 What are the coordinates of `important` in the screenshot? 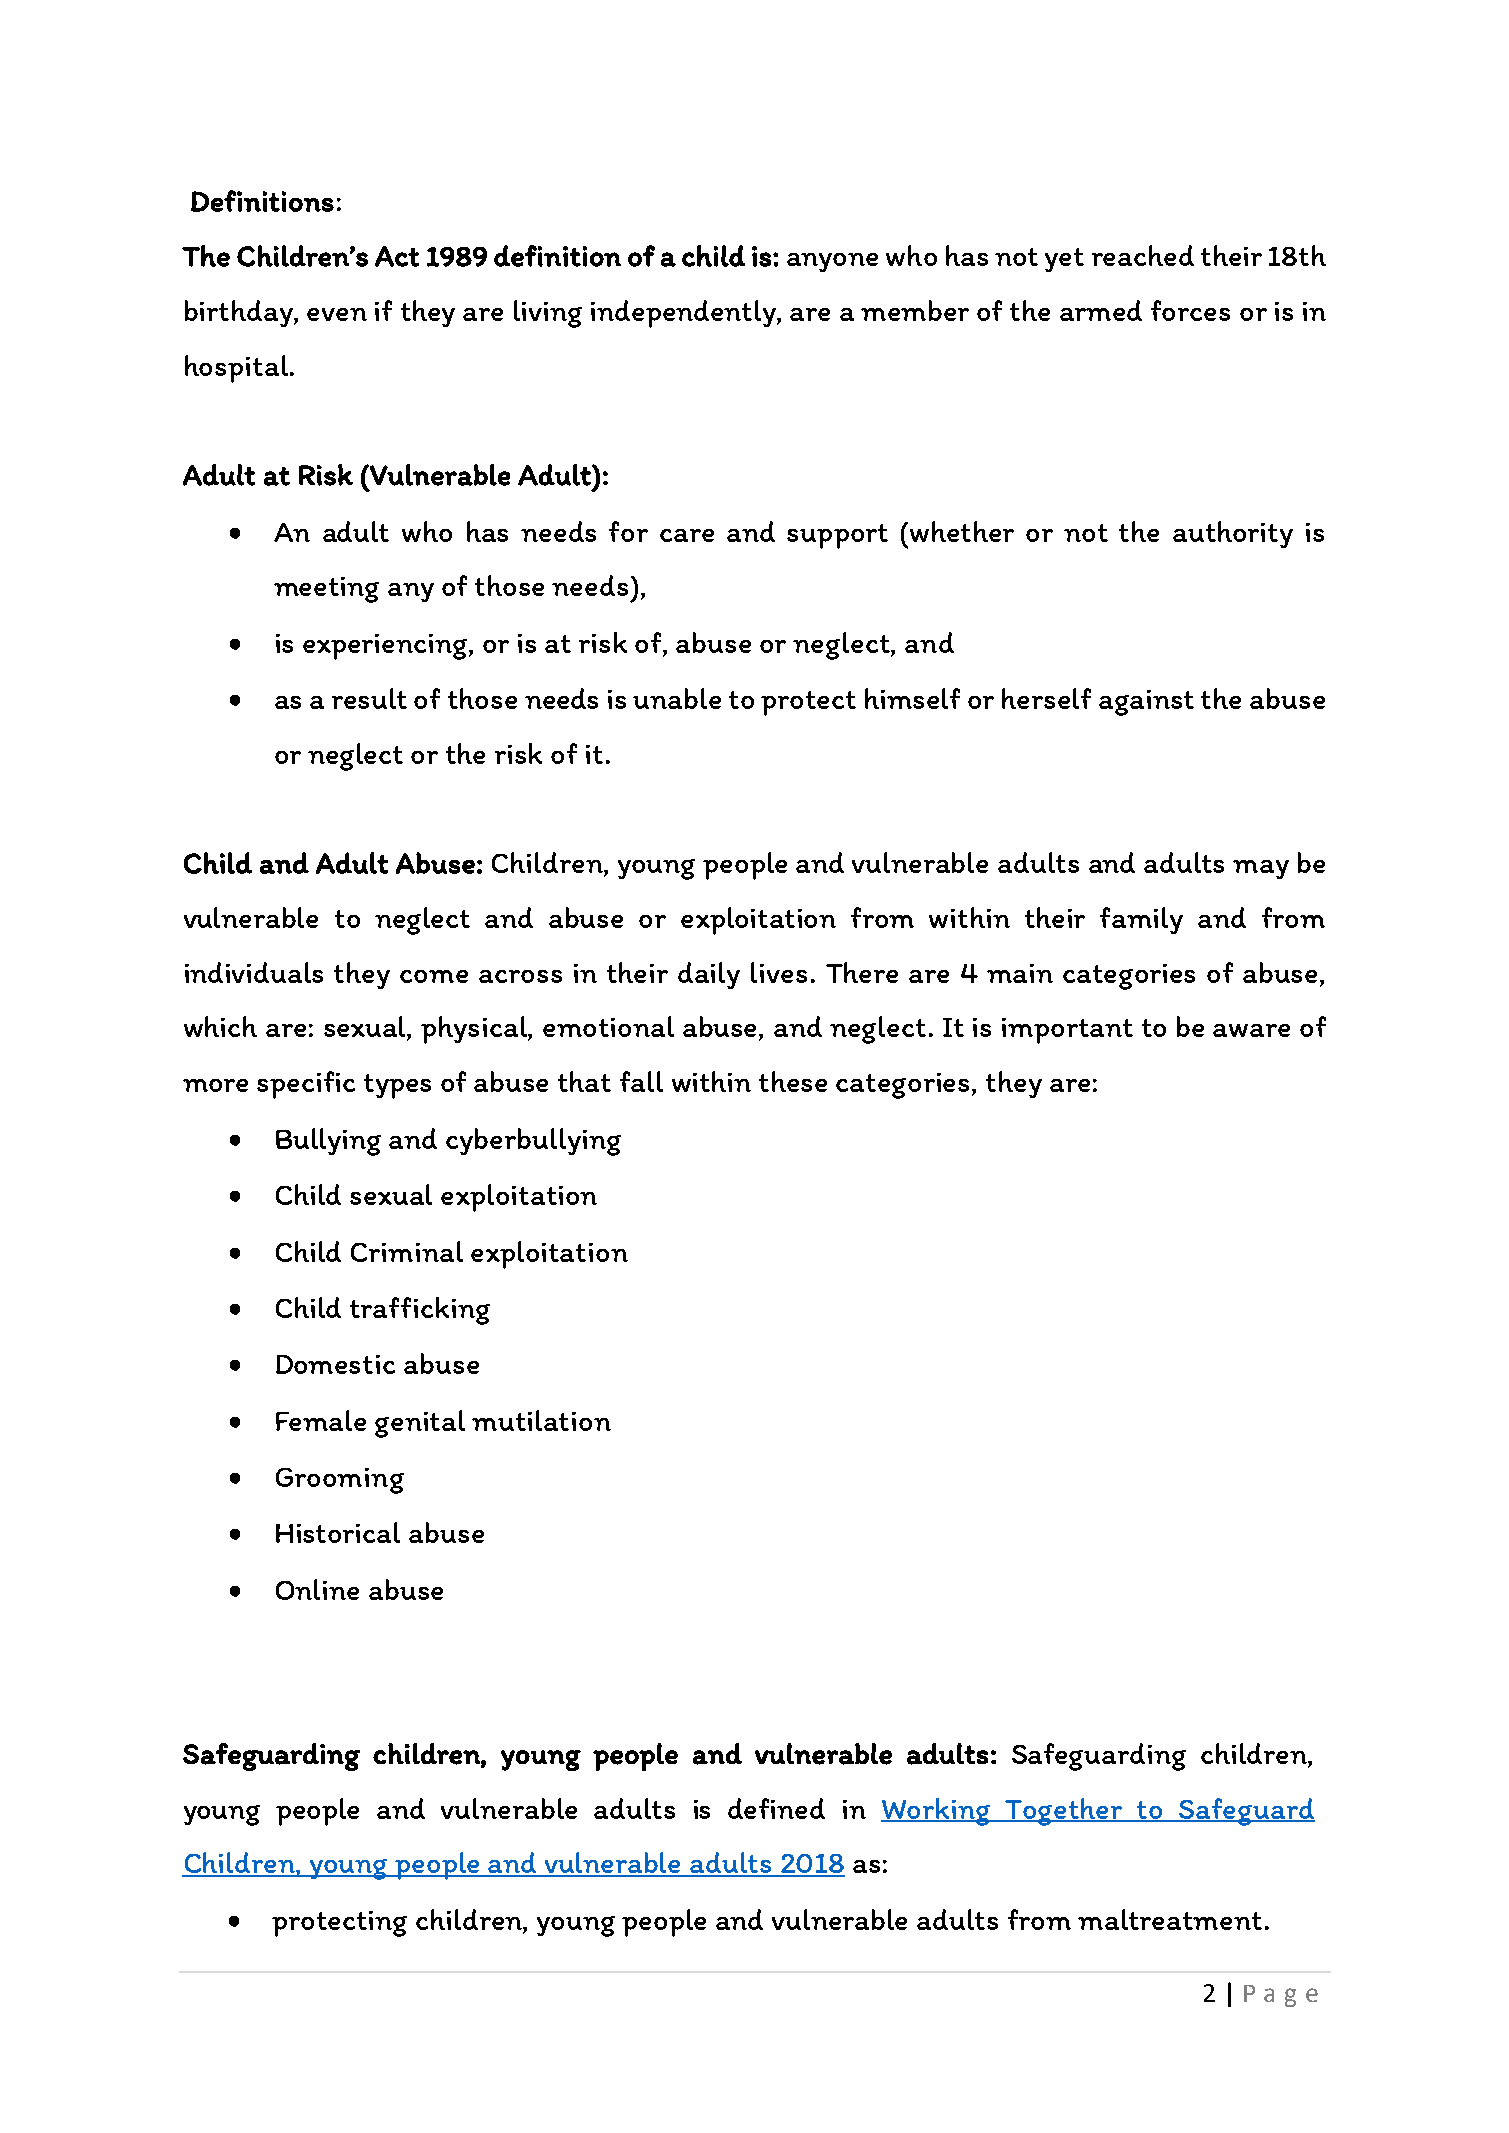 It's located at (1067, 1031).
